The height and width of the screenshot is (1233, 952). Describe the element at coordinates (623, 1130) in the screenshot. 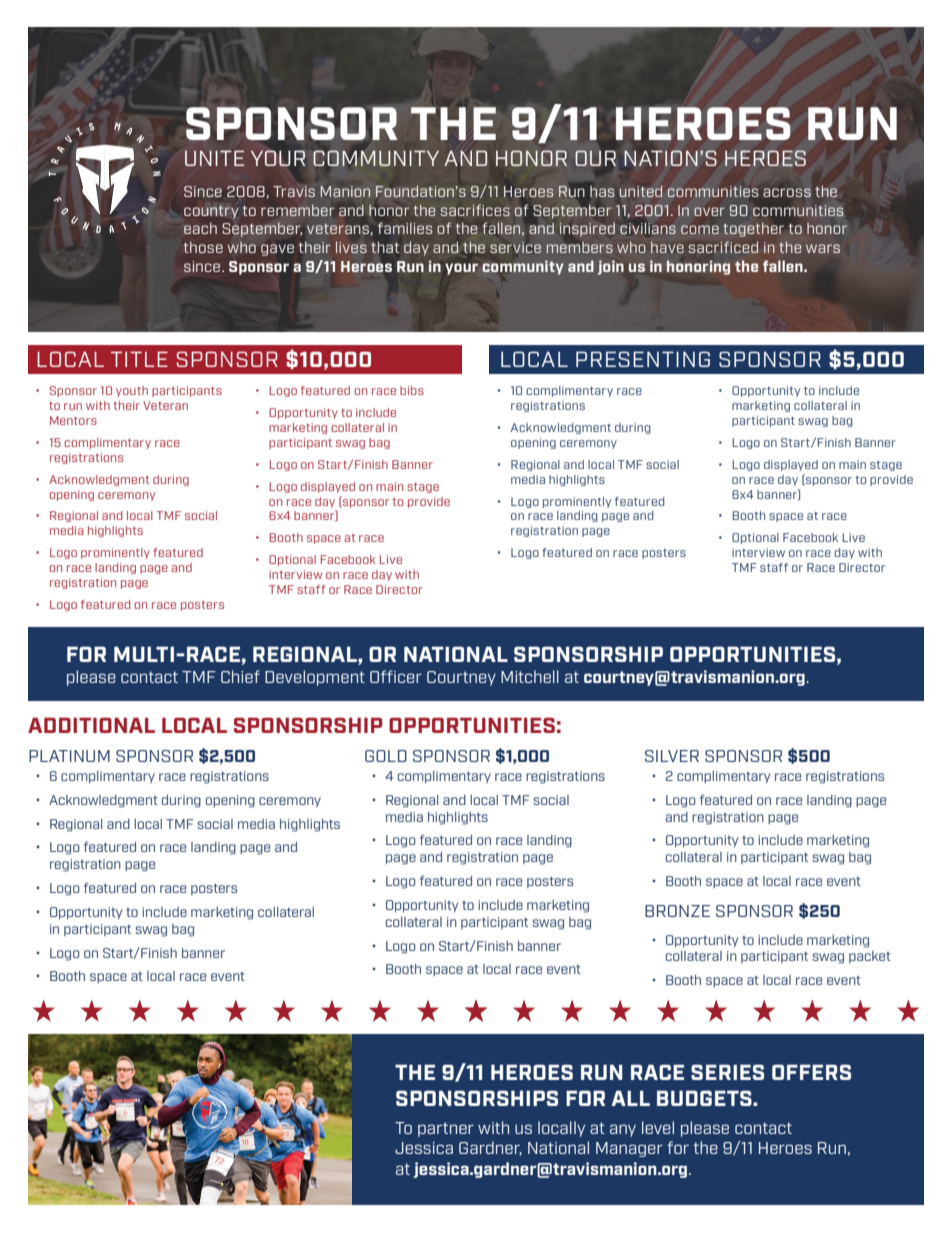

I see `any` at that location.
